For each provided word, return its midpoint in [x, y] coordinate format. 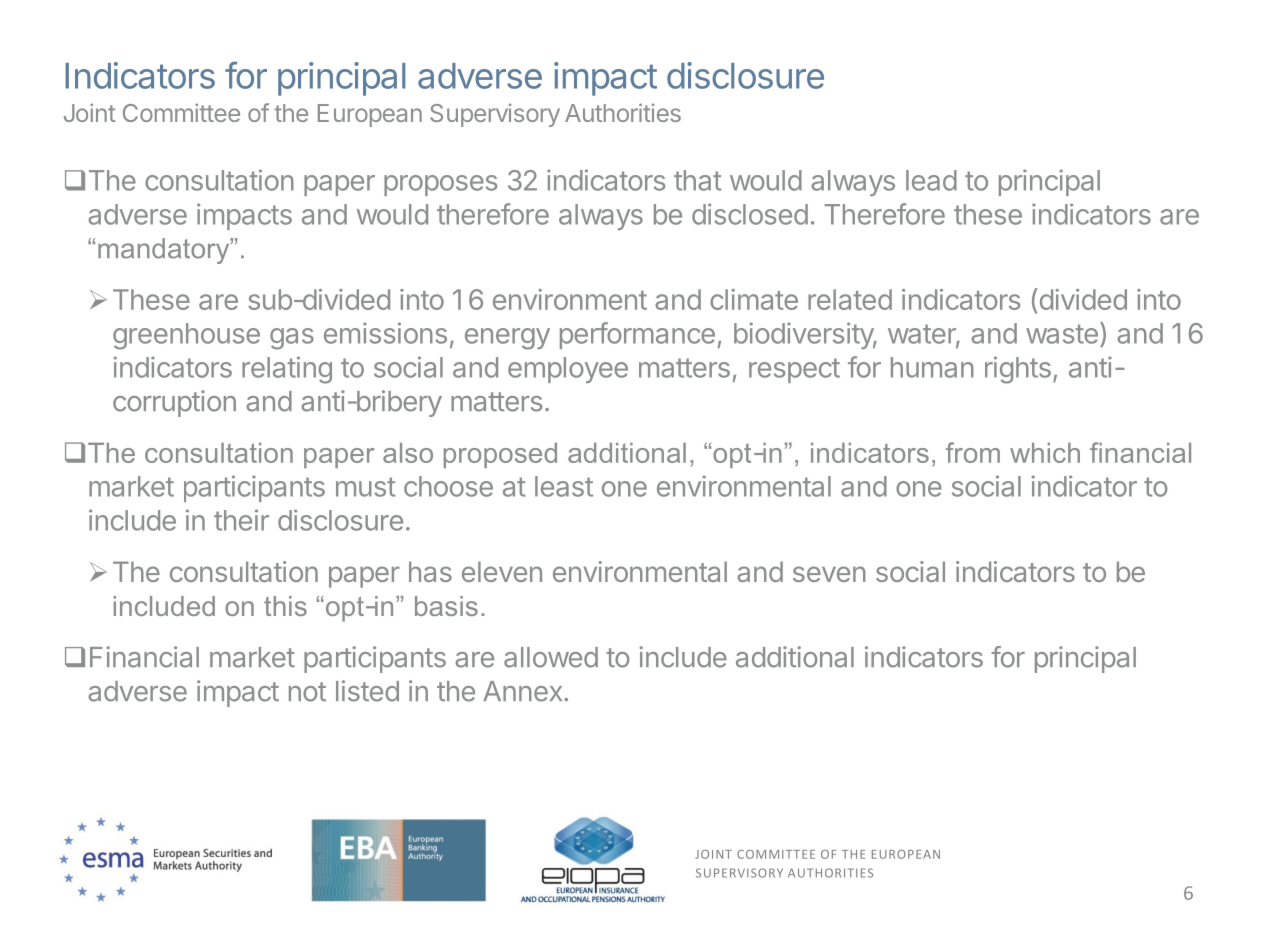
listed [367, 691]
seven [829, 574]
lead [931, 180]
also [408, 453]
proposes [440, 185]
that [697, 180]
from [973, 452]
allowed [551, 657]
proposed [500, 455]
